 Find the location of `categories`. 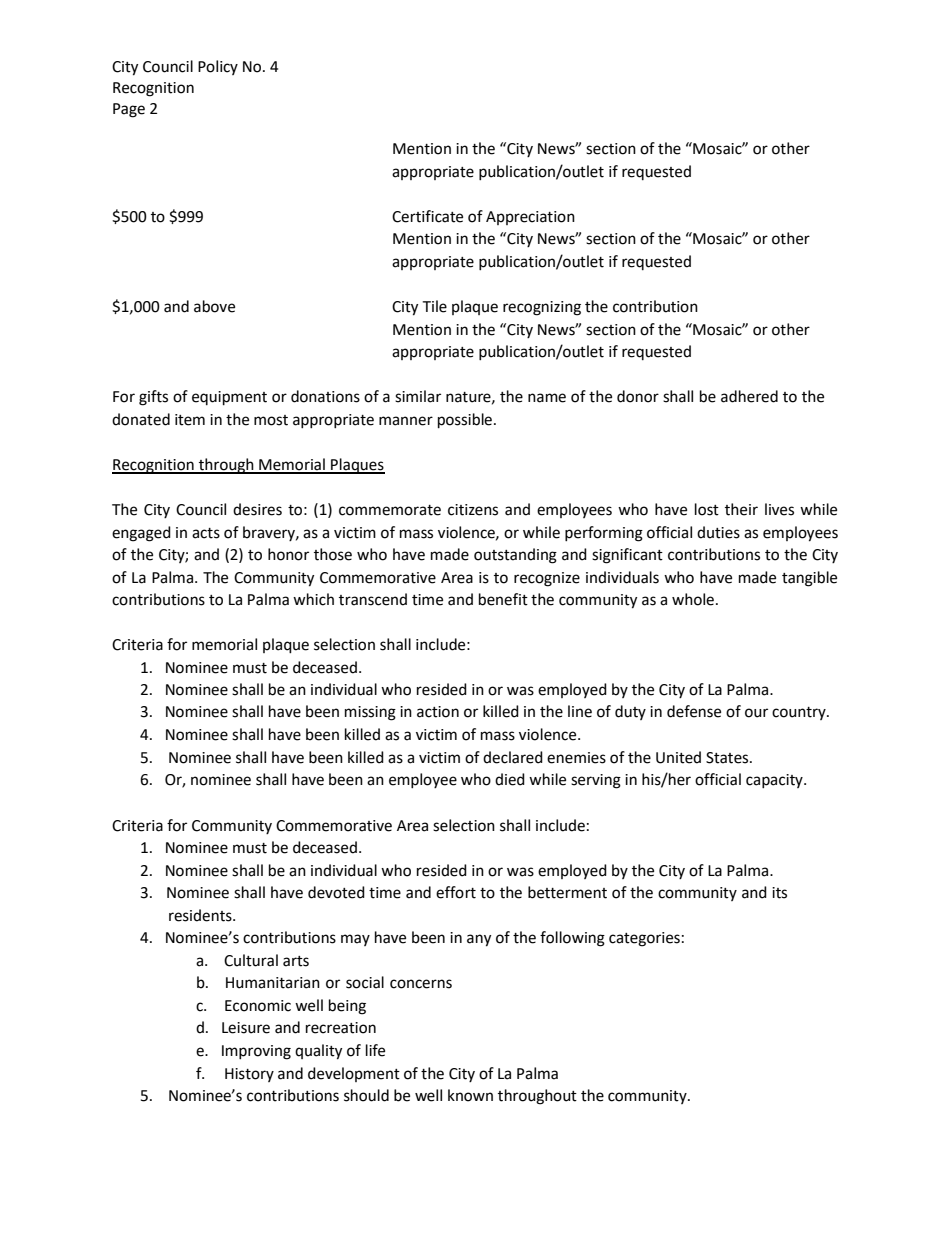

categories is located at coordinates (644, 939).
